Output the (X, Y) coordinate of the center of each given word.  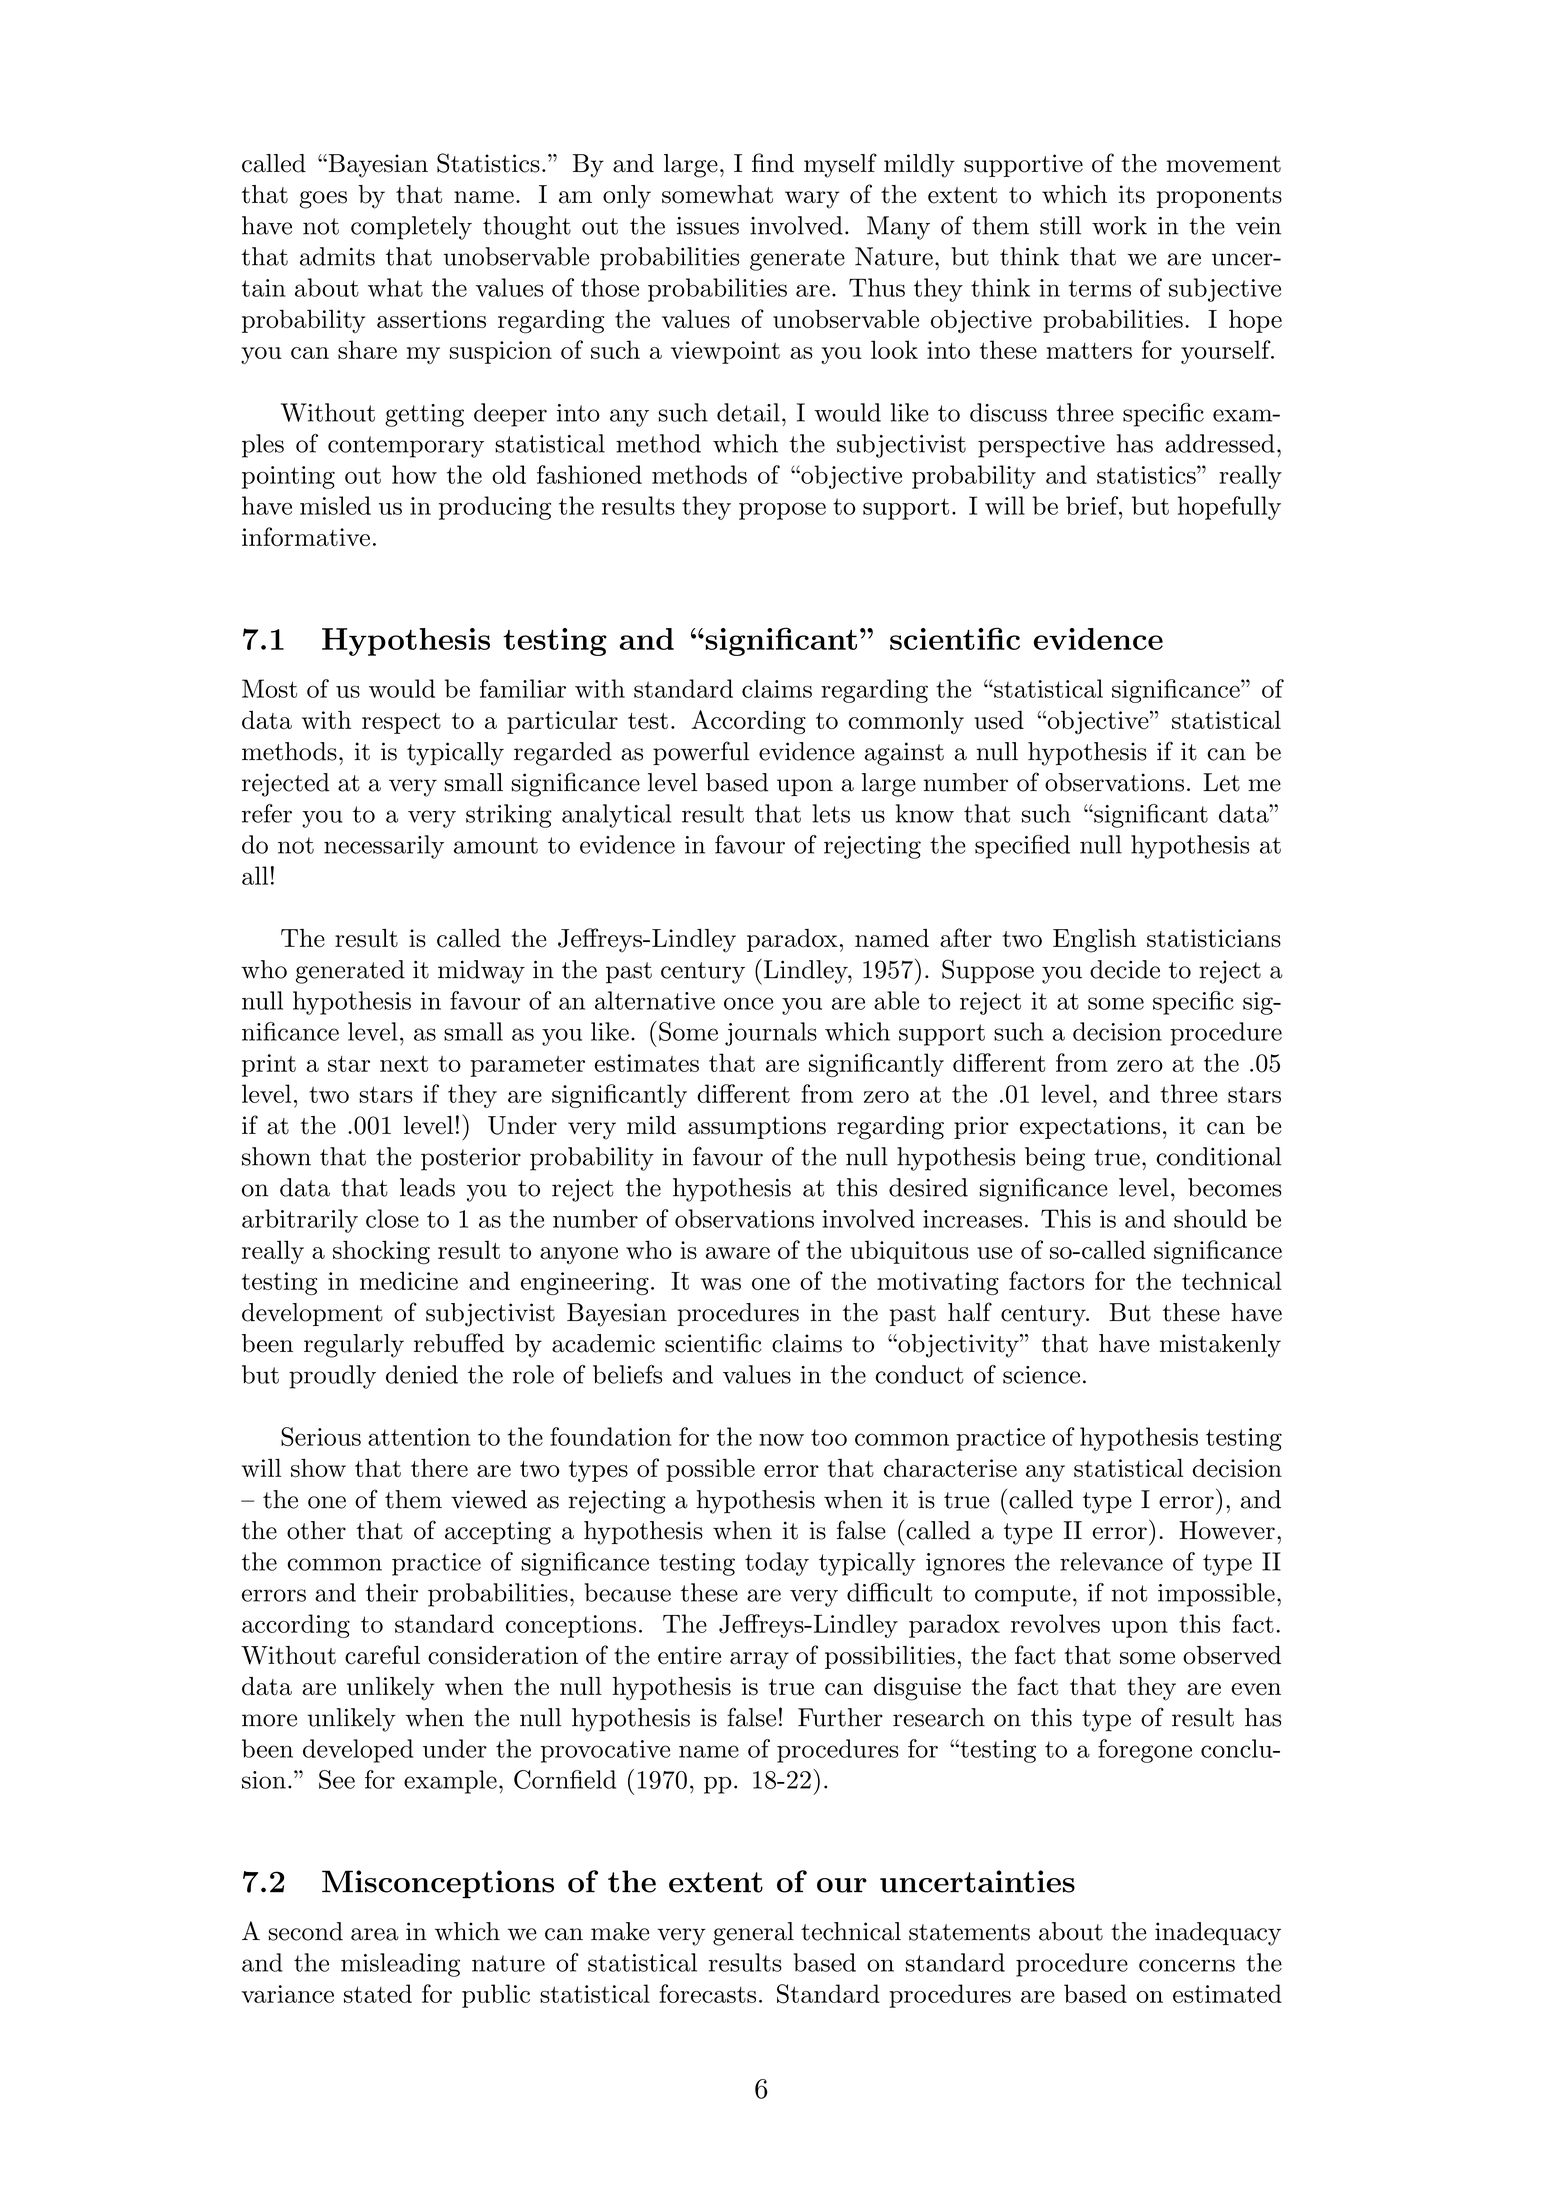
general (753, 1934)
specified (1022, 847)
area (375, 1934)
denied (422, 1374)
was (721, 1284)
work (1119, 225)
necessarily (384, 847)
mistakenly (1220, 1346)
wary (812, 200)
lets (831, 813)
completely (411, 228)
